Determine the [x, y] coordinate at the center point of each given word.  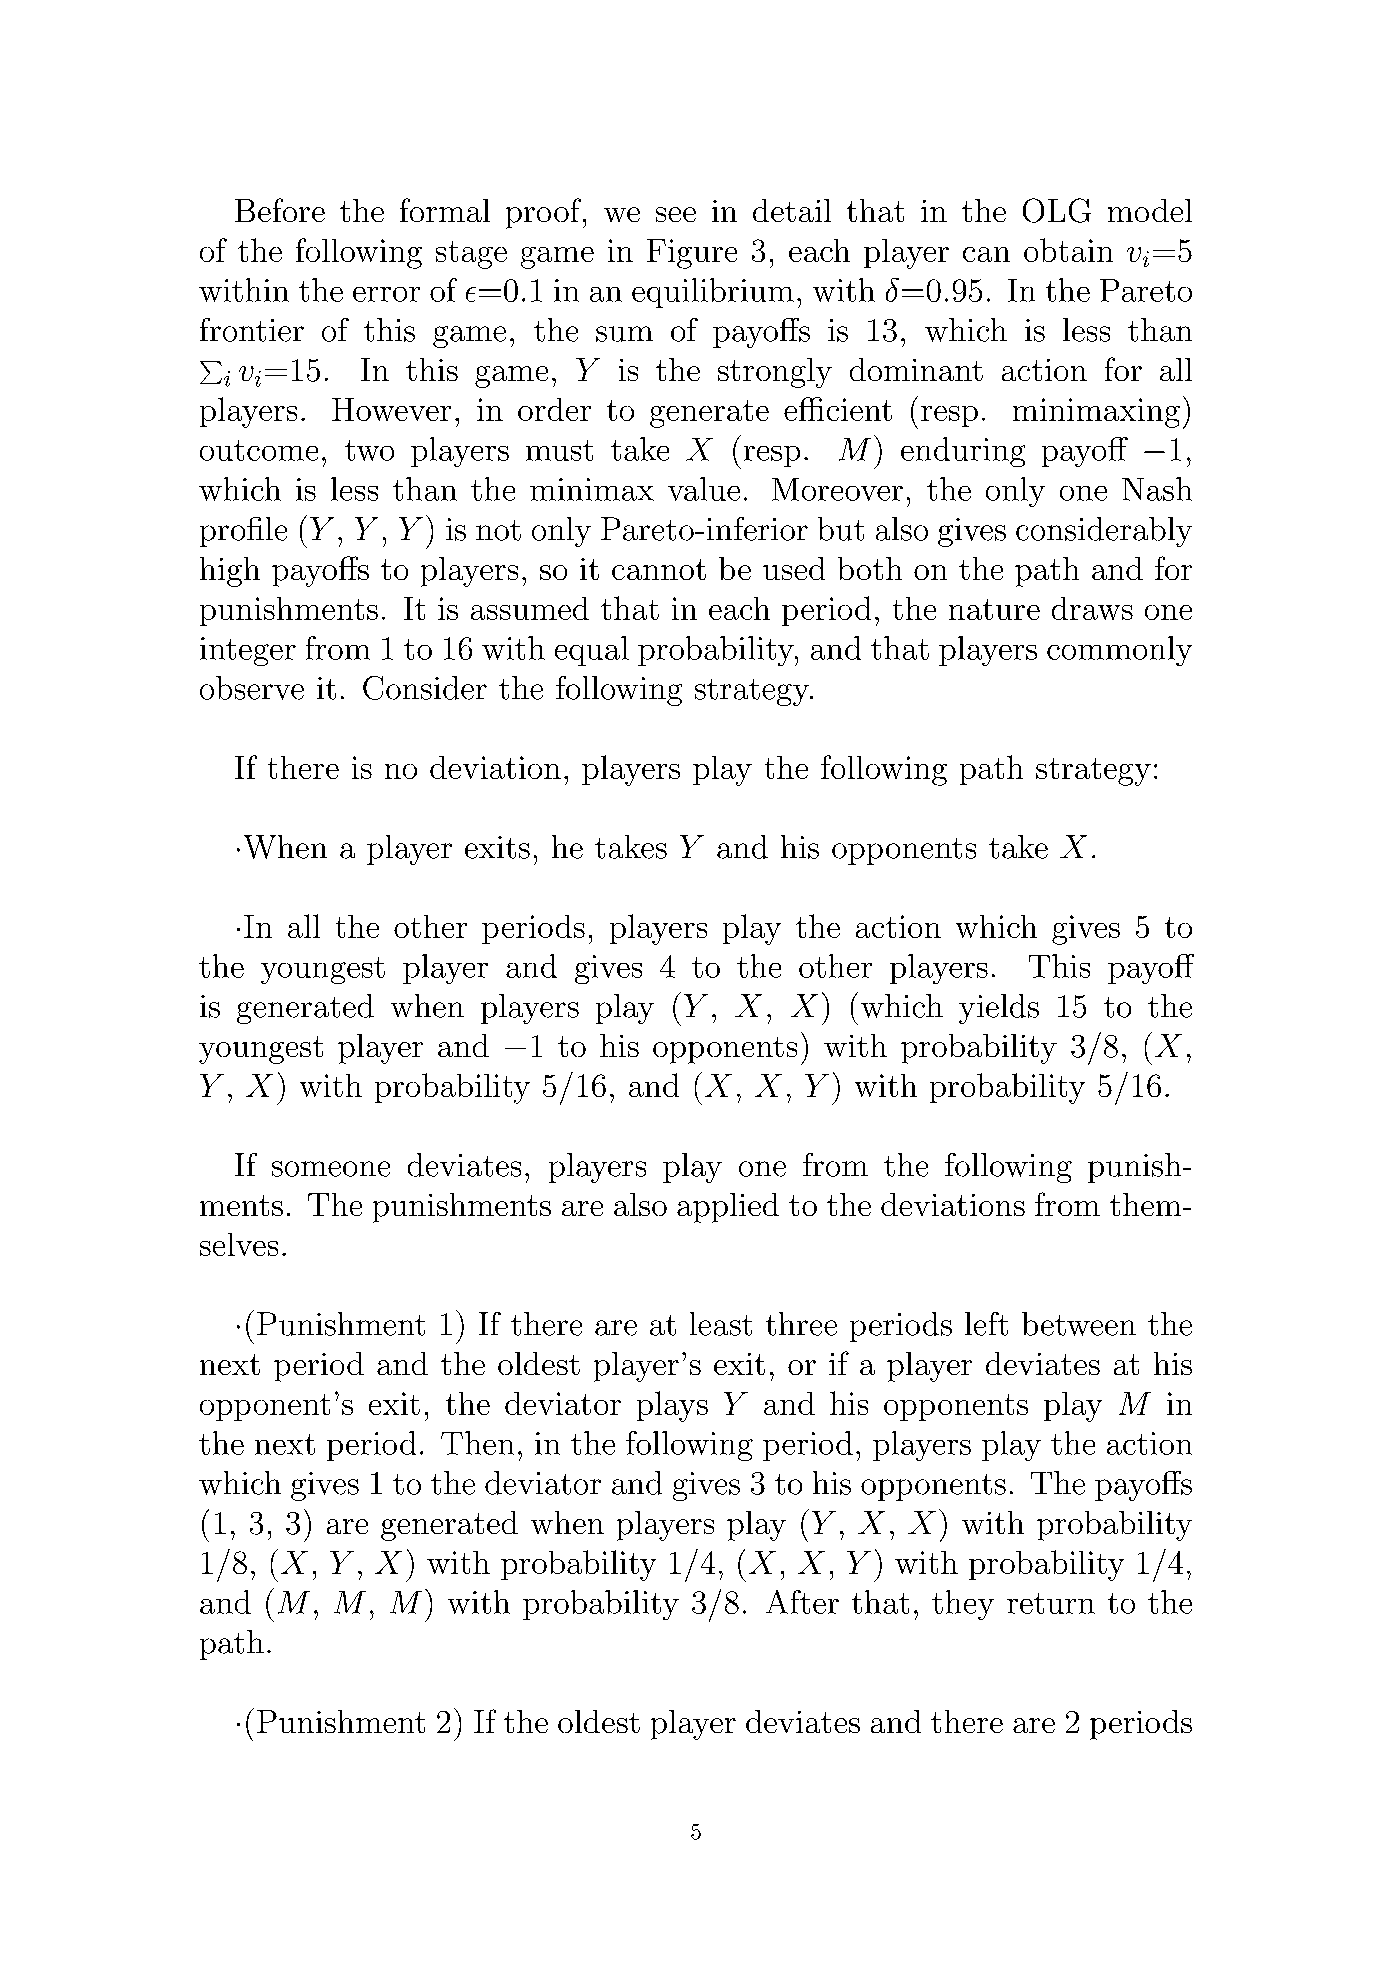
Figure [692, 254]
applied [728, 1208]
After [802, 1602]
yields [999, 1009]
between [1079, 1324]
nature [994, 609]
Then [477, 1443]
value [704, 489]
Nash [1157, 489]
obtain [1068, 250]
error [386, 294]
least [721, 1324]
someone [331, 1169]
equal [592, 651]
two [369, 450]
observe [252, 688]
